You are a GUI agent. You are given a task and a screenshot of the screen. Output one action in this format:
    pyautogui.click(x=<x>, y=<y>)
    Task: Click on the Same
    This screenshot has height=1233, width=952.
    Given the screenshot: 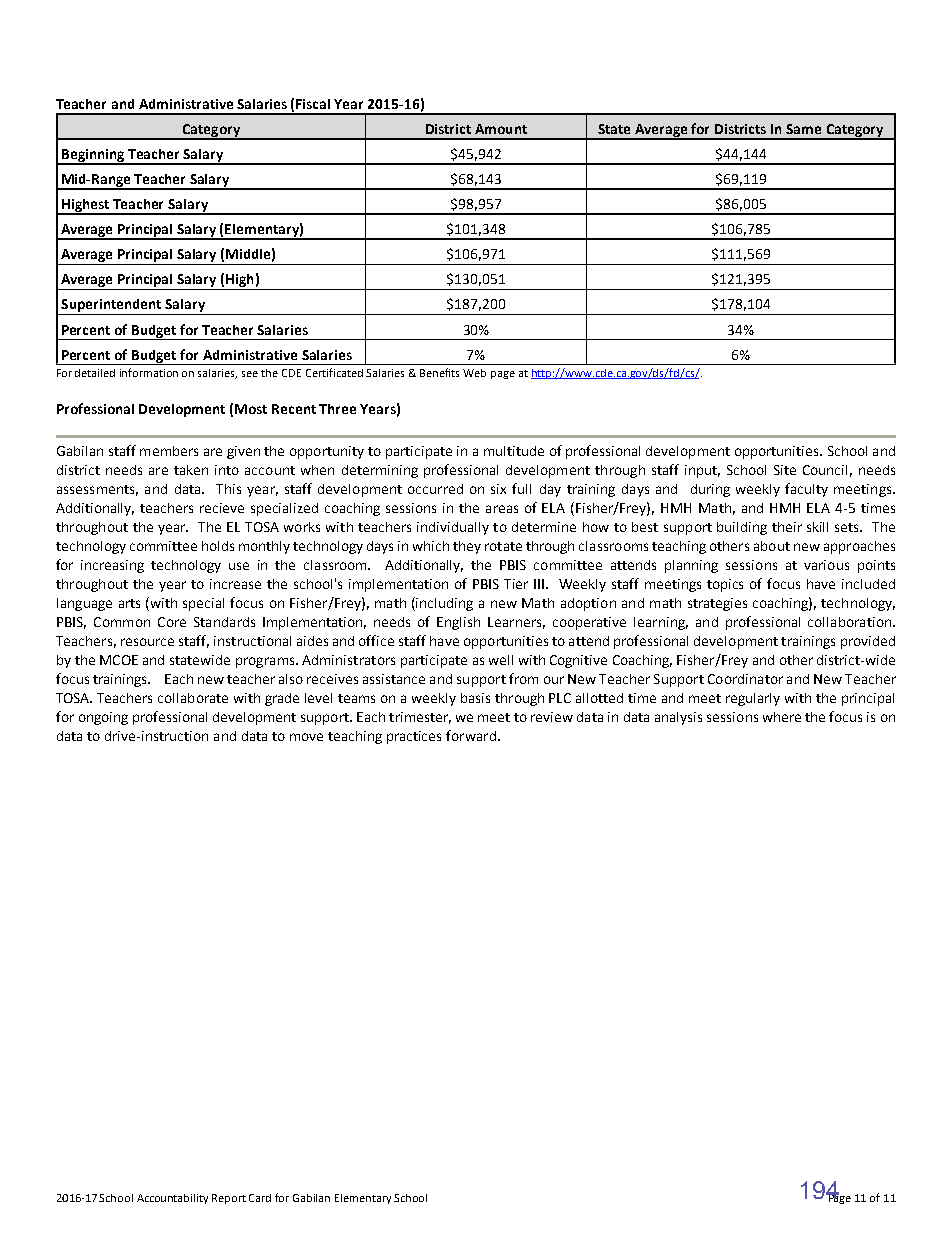 What is the action you would take?
    pyautogui.click(x=803, y=129)
